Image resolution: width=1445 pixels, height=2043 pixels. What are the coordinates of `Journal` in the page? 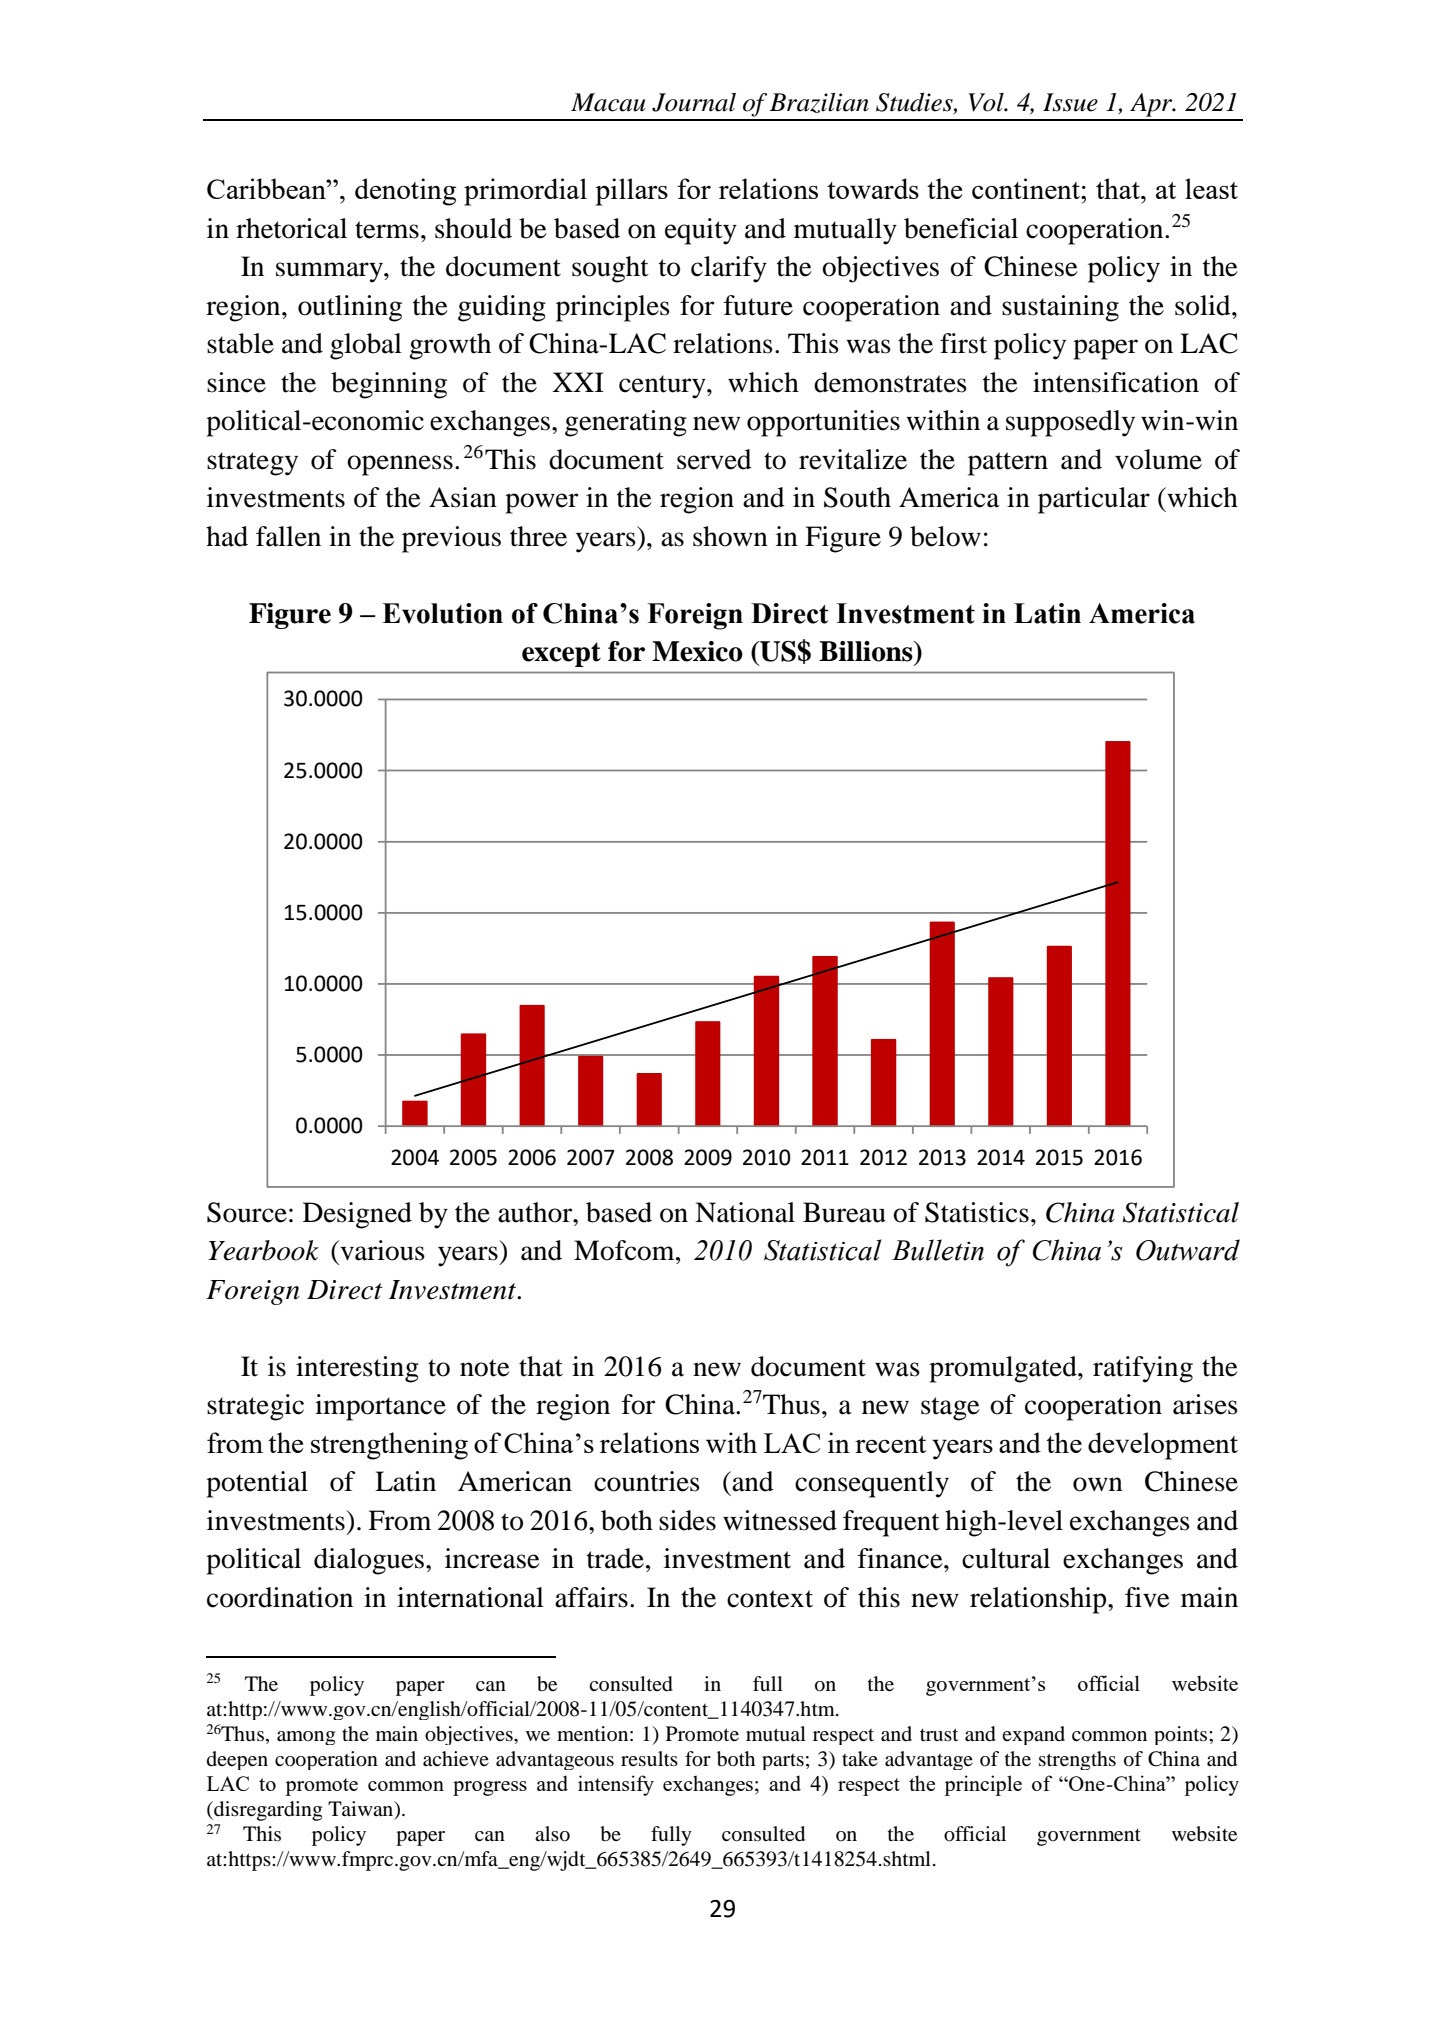 It's located at (694, 102).
